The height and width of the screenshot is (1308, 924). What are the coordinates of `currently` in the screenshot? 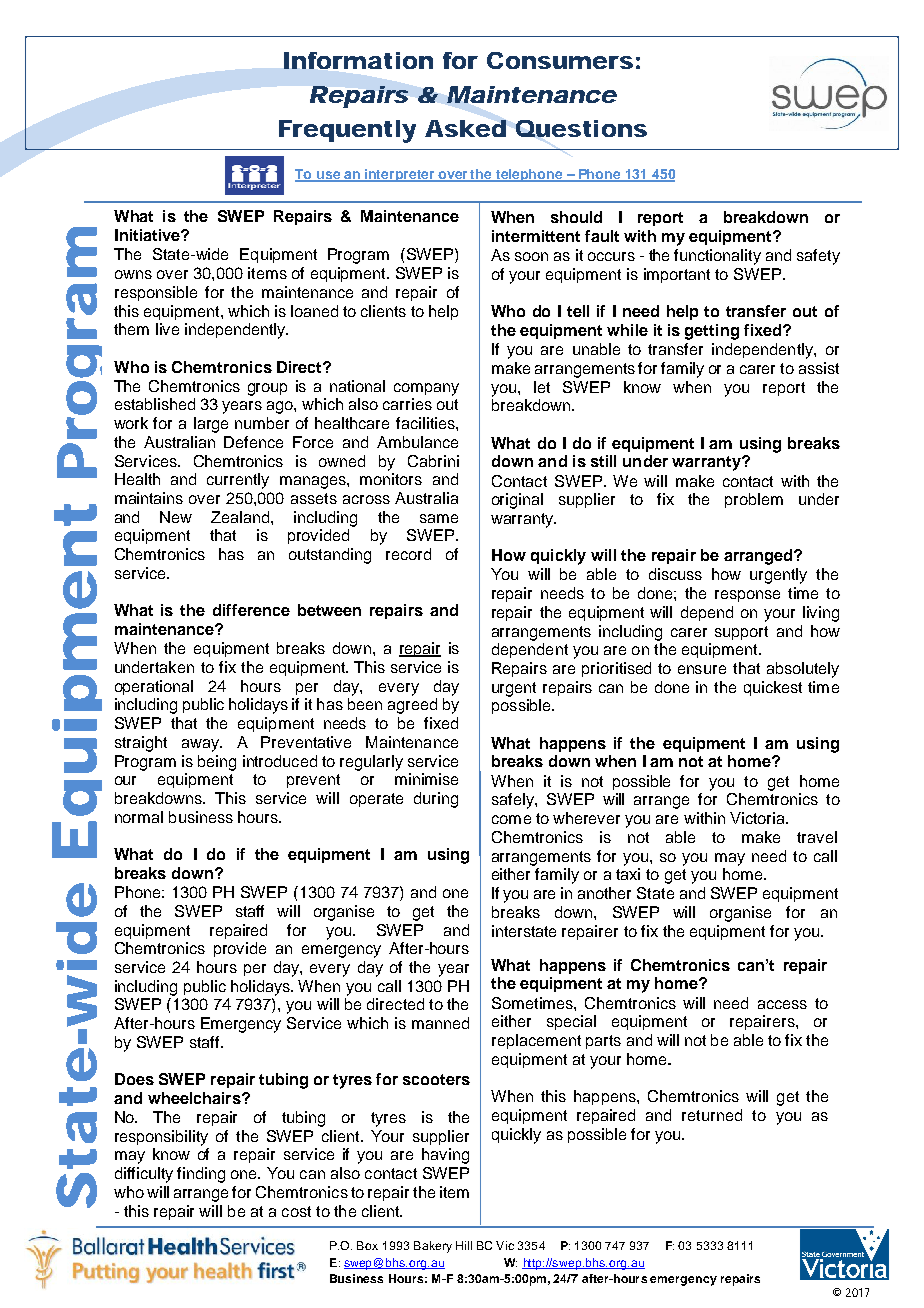 It's located at (238, 481).
